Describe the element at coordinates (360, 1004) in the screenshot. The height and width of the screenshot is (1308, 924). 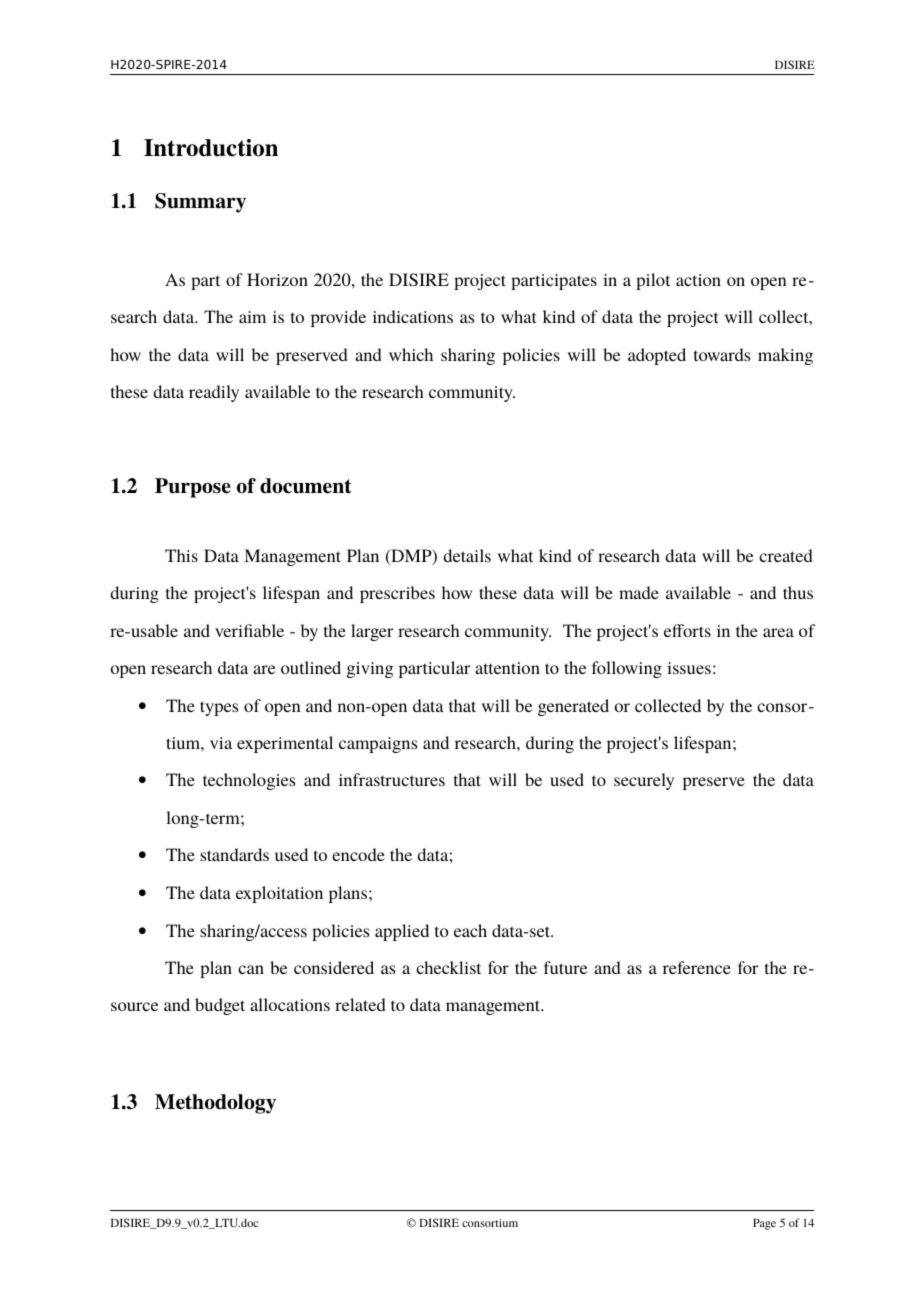
I see `related` at that location.
